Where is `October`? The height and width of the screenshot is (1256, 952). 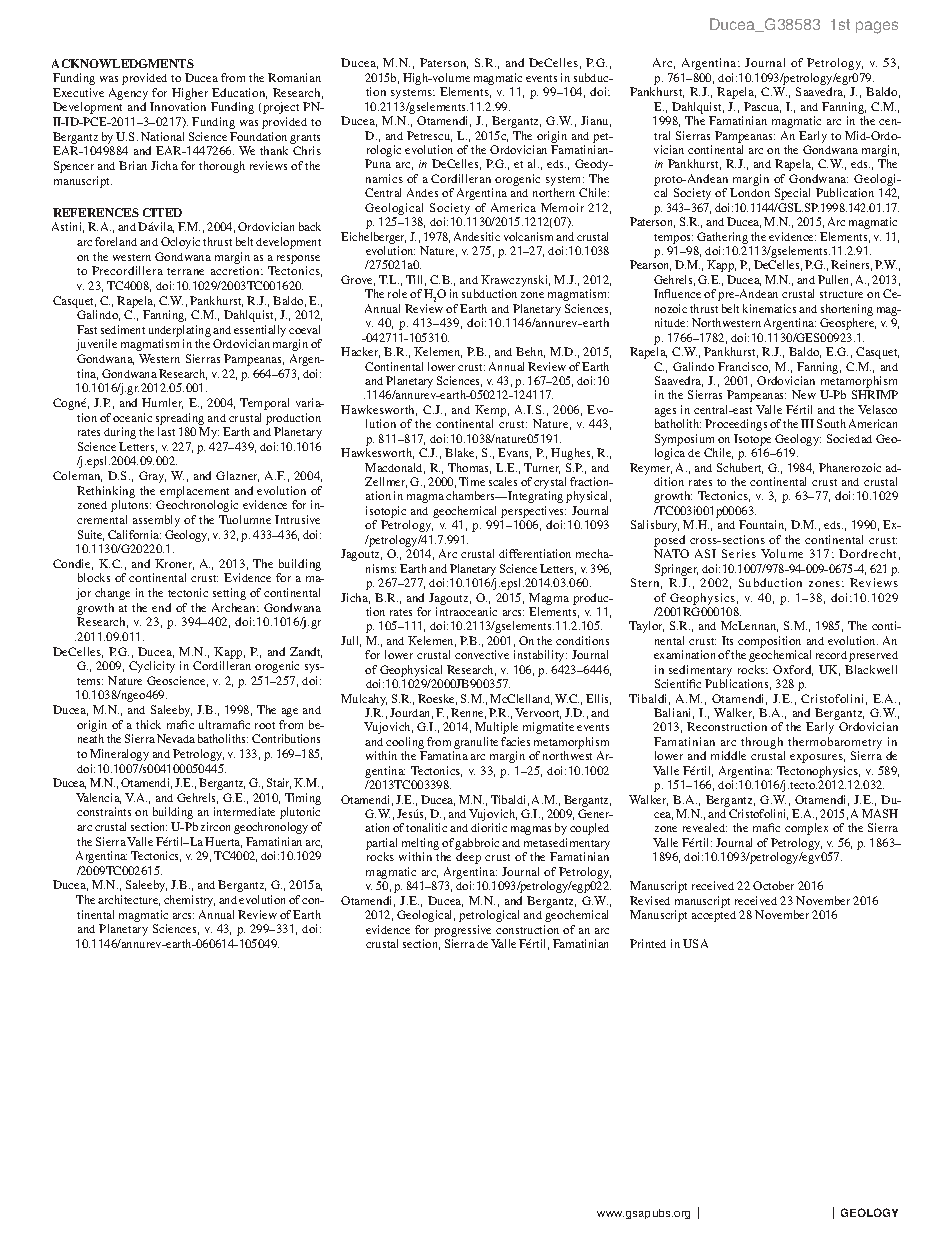
October is located at coordinates (773, 885).
